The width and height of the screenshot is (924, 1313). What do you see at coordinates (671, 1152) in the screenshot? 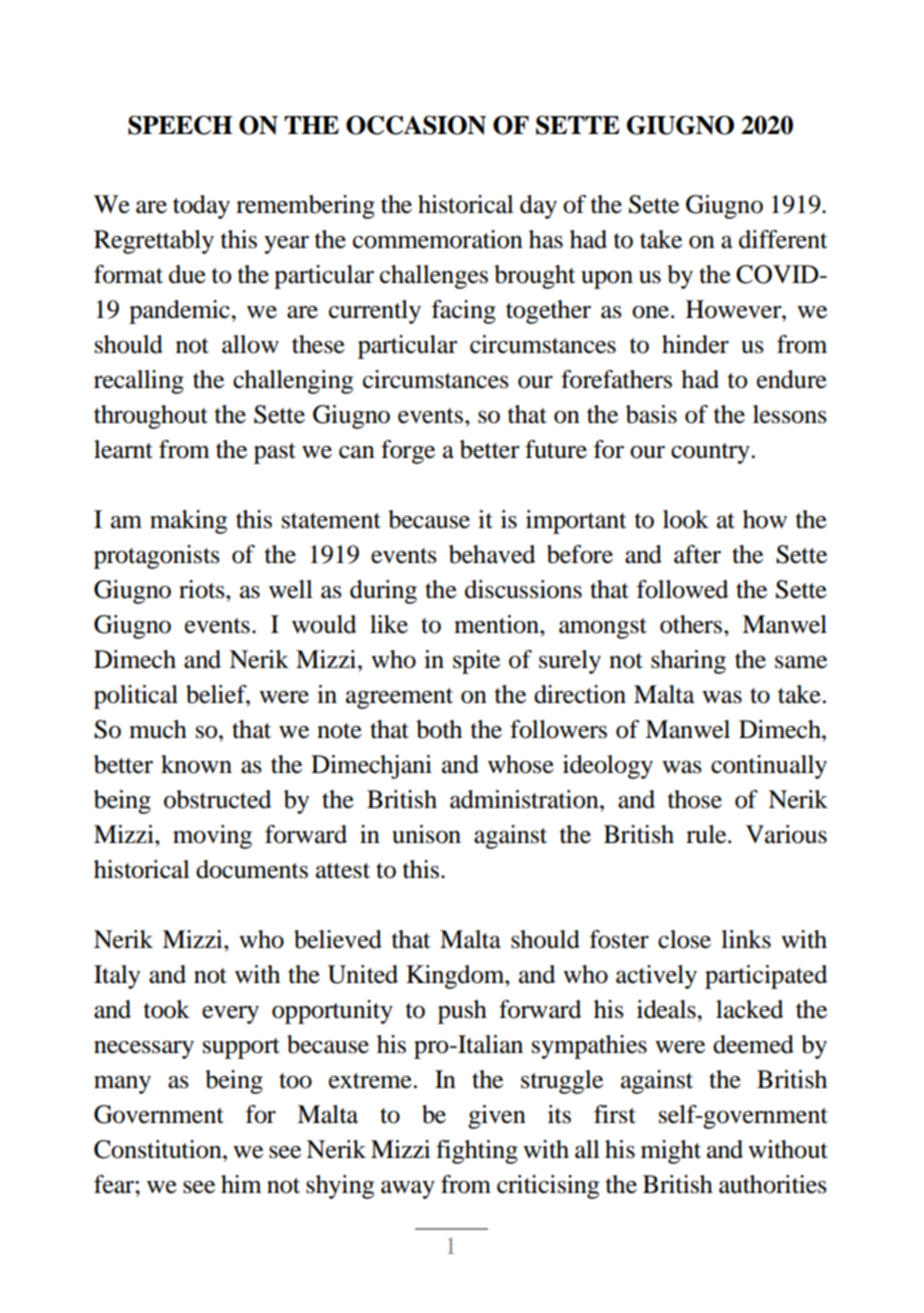
I see `might` at bounding box center [671, 1152].
